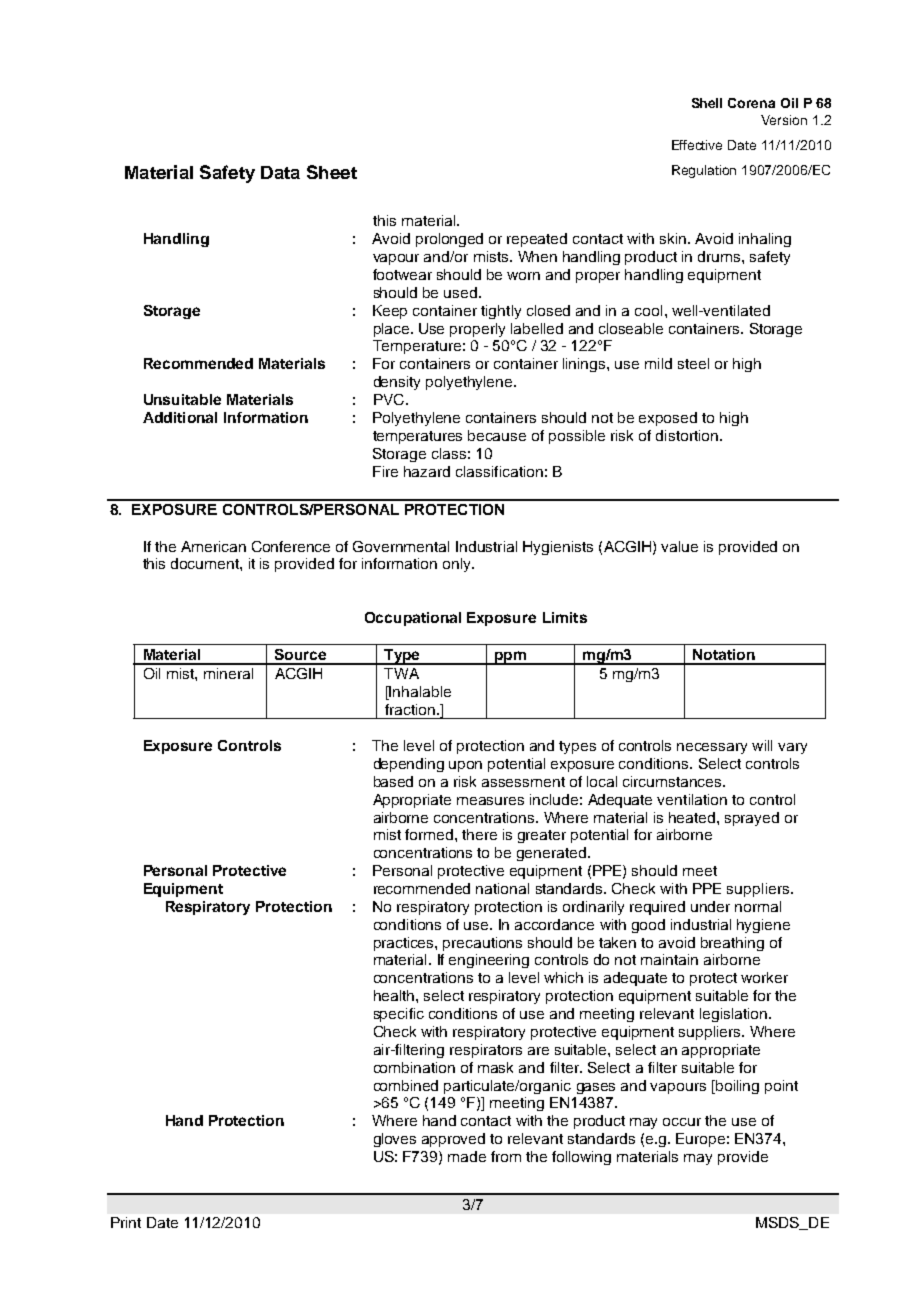 The width and height of the screenshot is (924, 1308). I want to click on ppm, so click(511, 658).
